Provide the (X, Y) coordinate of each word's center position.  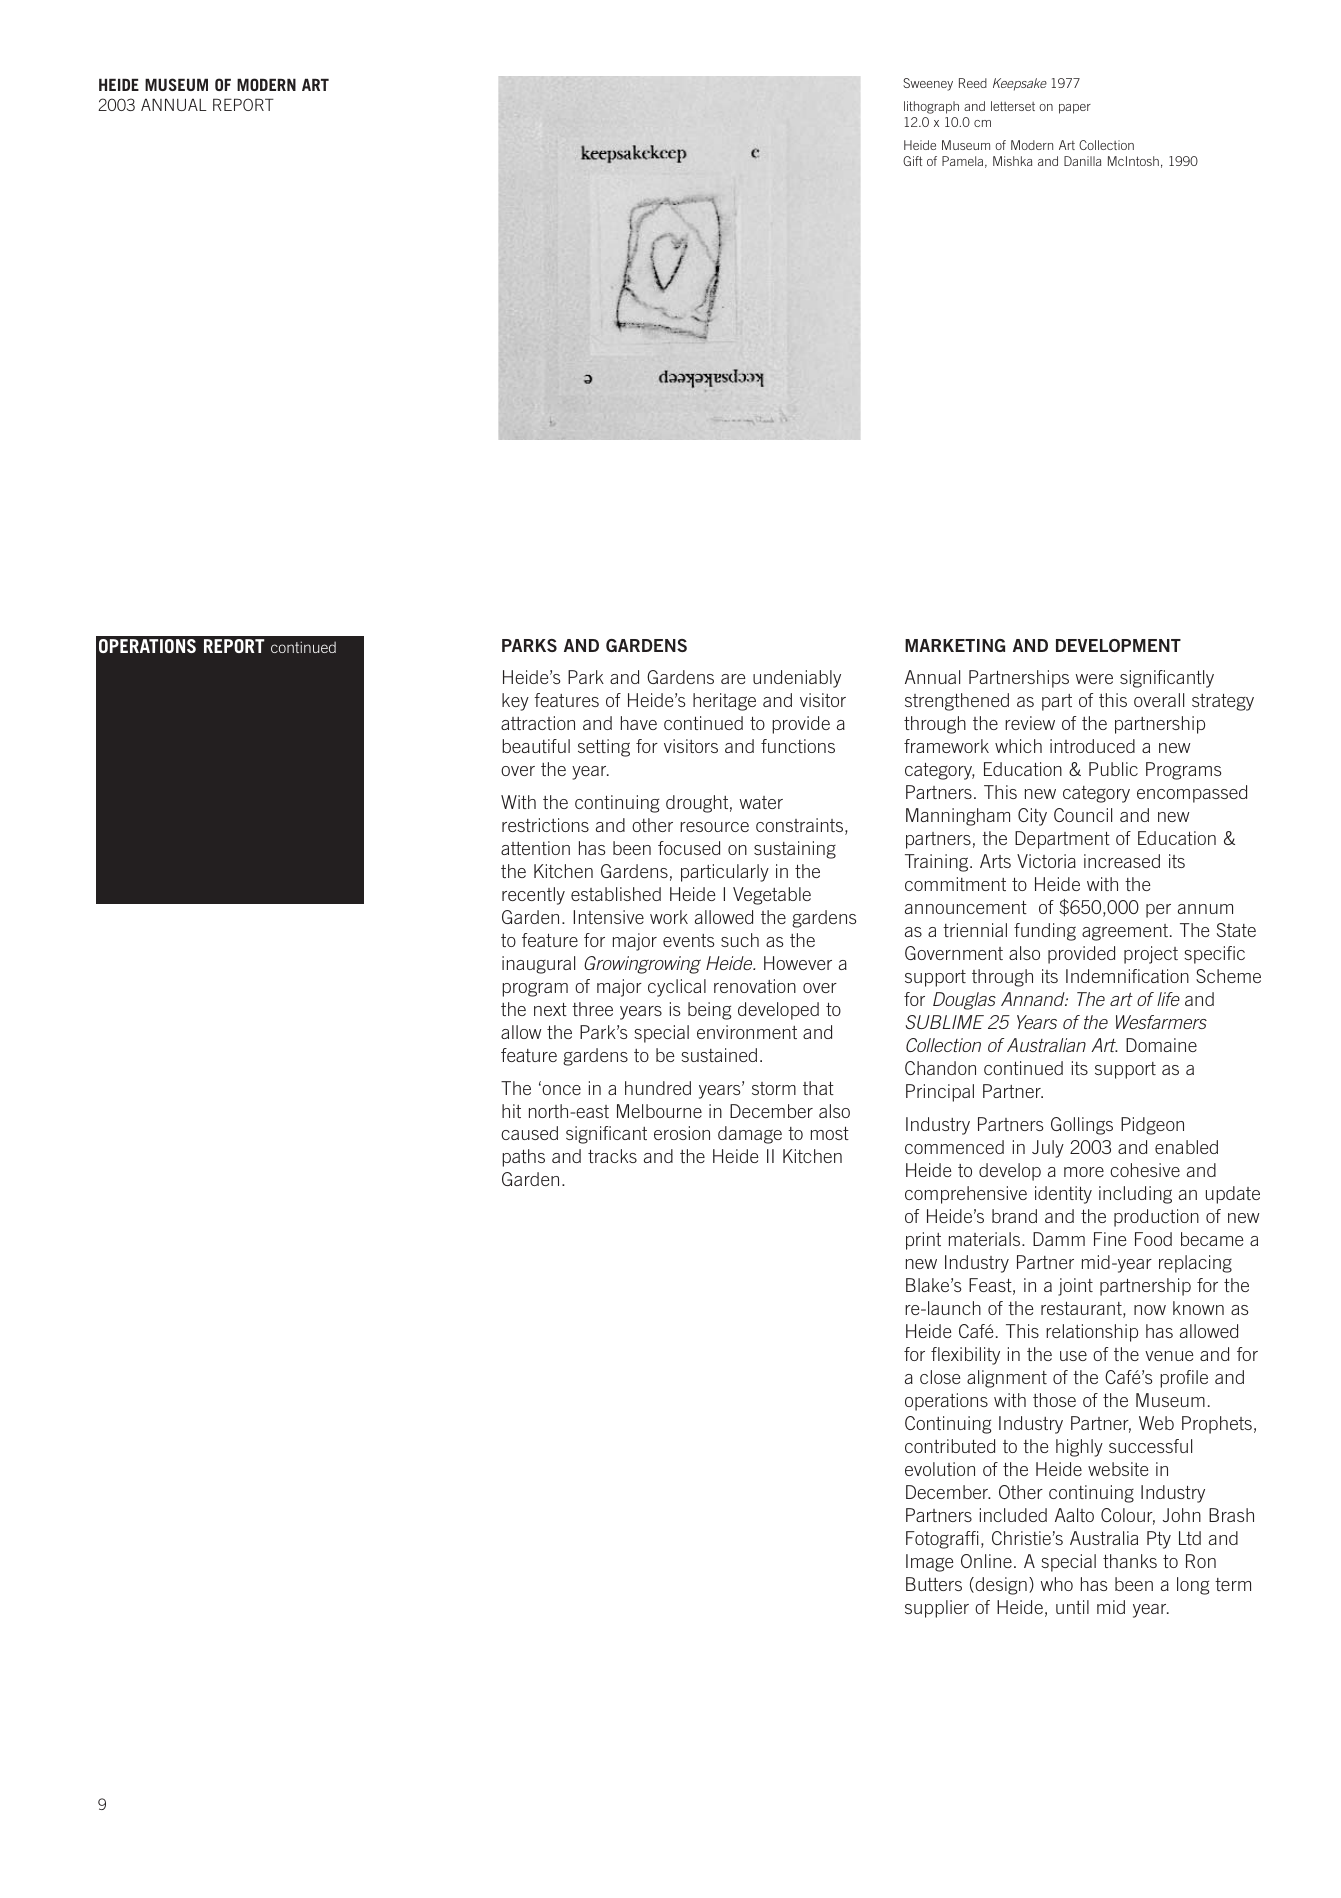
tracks (612, 1156)
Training (938, 863)
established (616, 894)
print (923, 1241)
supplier (937, 1609)
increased (1122, 861)
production (1156, 1218)
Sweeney (928, 84)
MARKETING (955, 645)
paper (1075, 109)
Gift (912, 161)
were (1094, 679)
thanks (1130, 1561)
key (515, 702)
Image (929, 1563)
